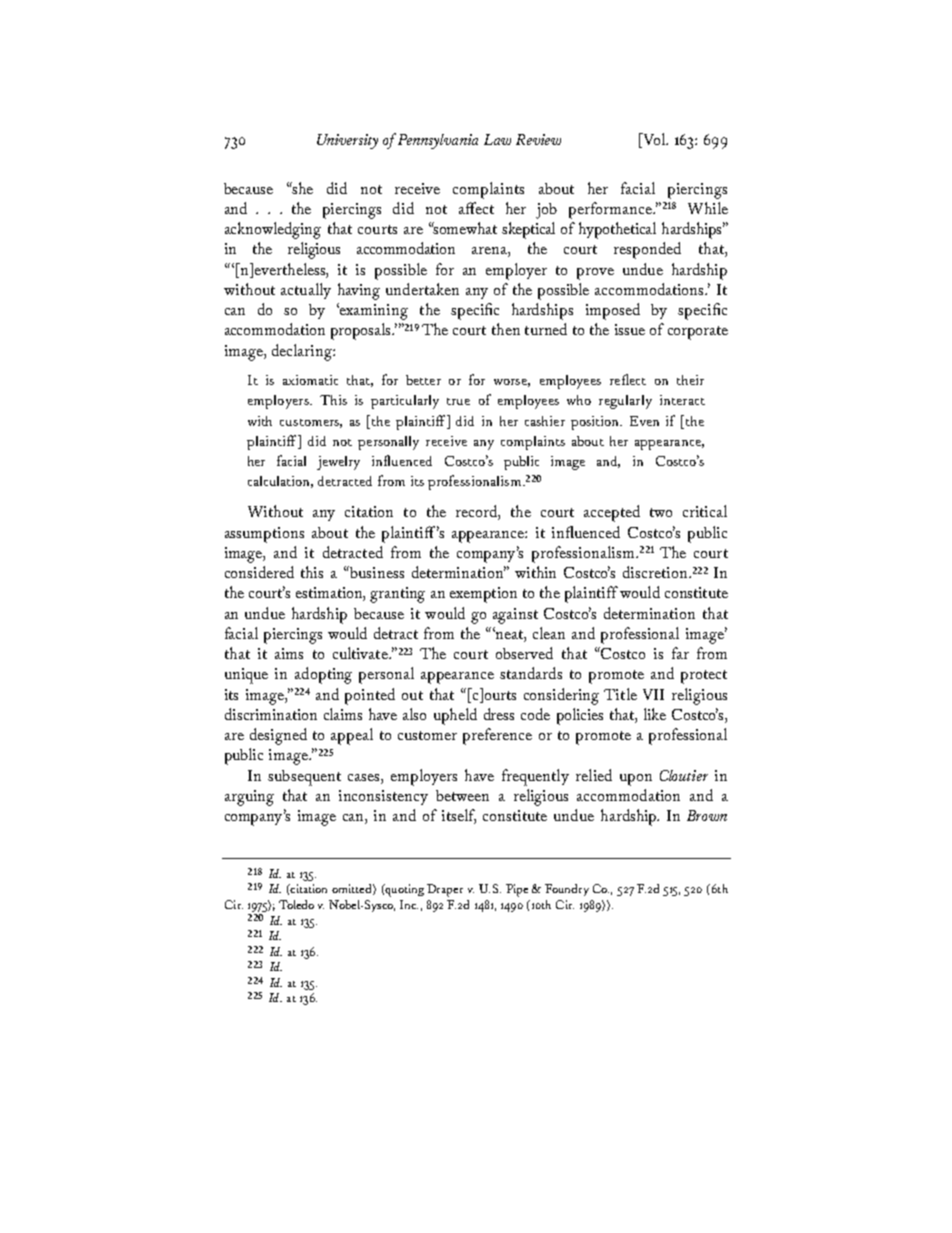 The image size is (952, 1233). I want to click on Draper, so click(445, 890).
